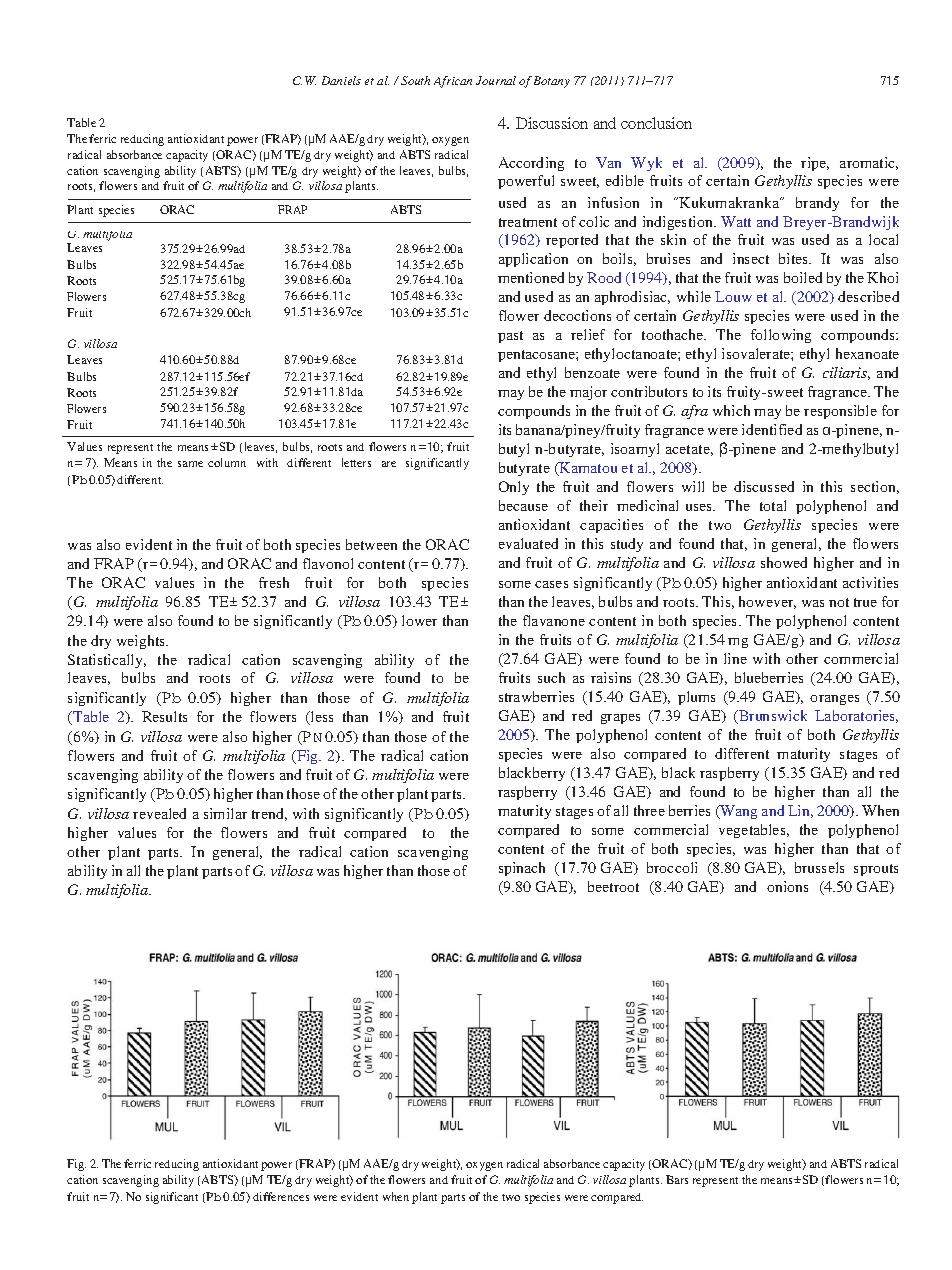  Describe the element at coordinates (552, 123) in the screenshot. I see `Discussion` at that location.
